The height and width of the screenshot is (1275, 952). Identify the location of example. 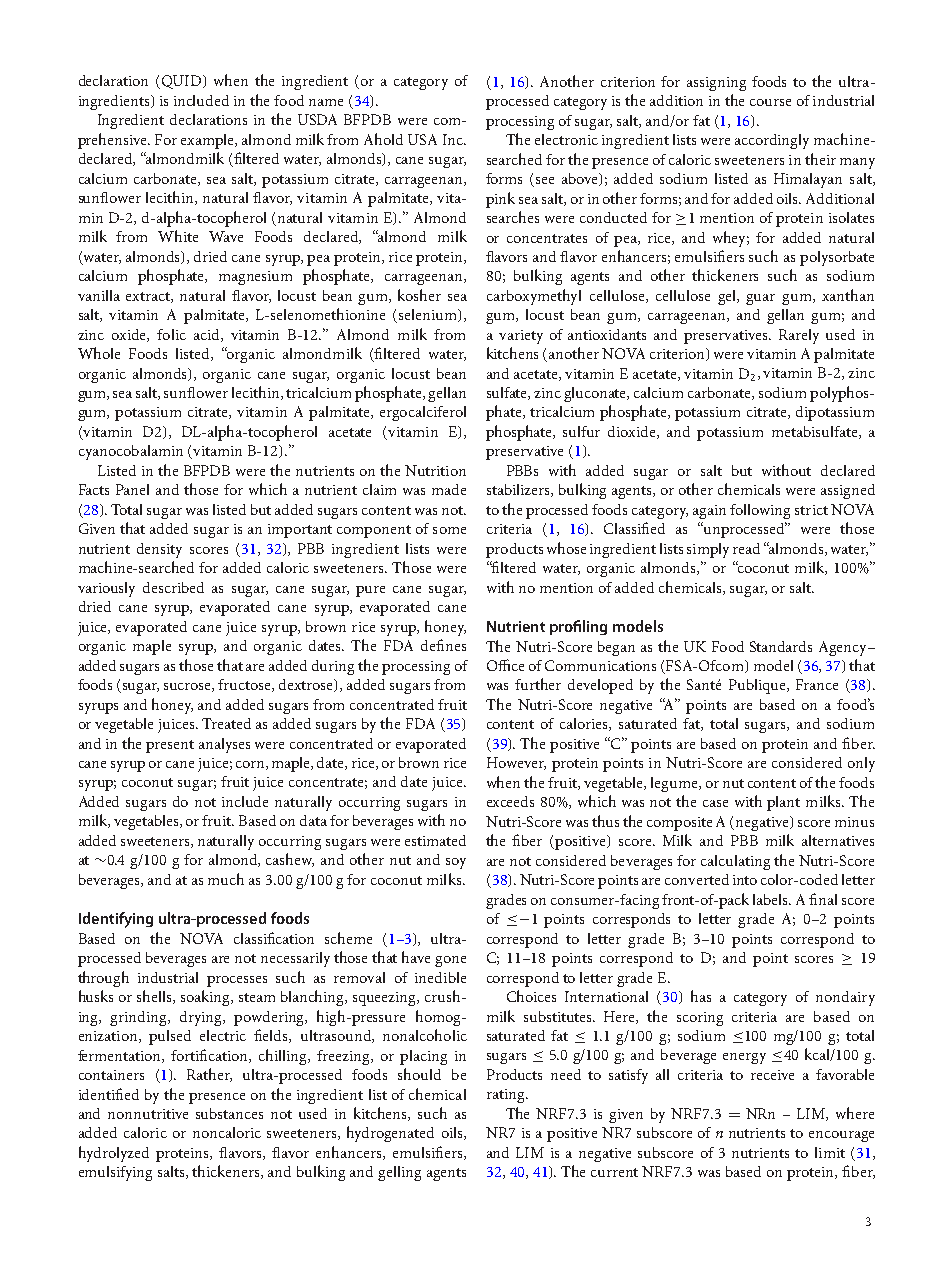
(208, 141).
